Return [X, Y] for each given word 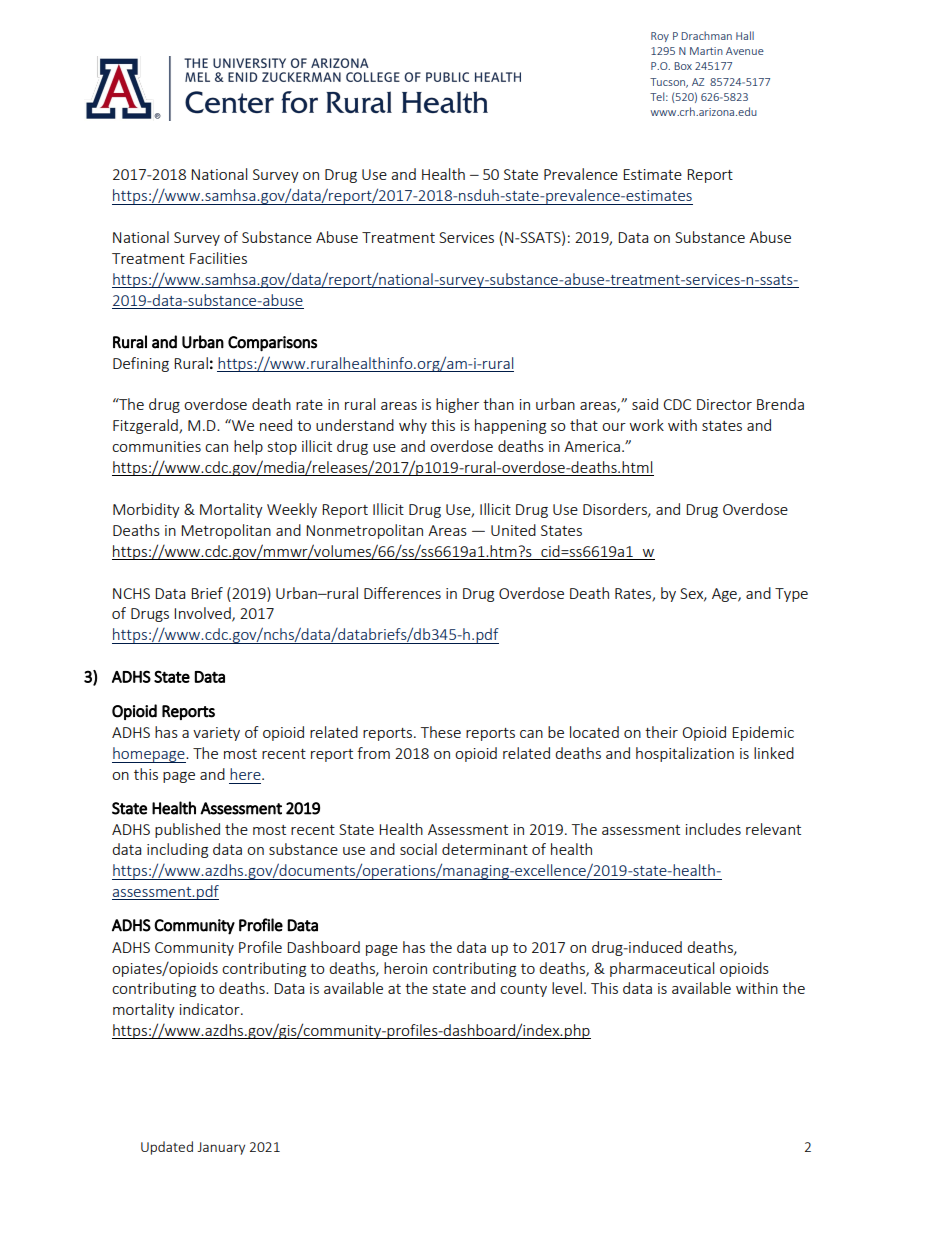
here [246, 774]
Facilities [218, 258]
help [248, 447]
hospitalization [685, 754]
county [523, 990]
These [441, 732]
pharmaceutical [662, 969]
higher [457, 405]
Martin [706, 51]
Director [724, 404]
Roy [660, 37]
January [221, 1148]
